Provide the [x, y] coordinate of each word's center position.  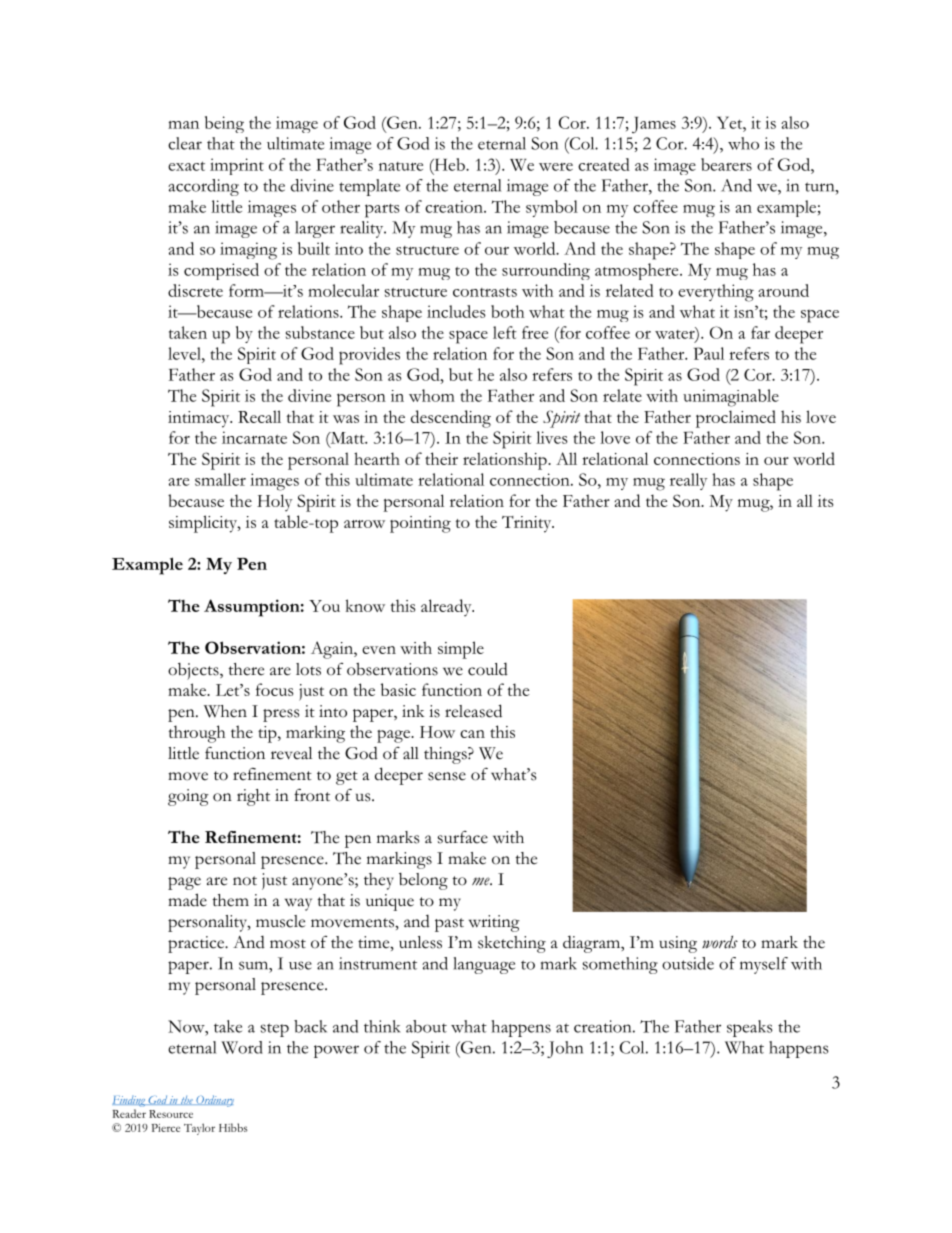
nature [401, 166]
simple [461, 650]
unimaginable [731, 398]
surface [463, 837]
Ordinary [214, 1101]
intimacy [200, 419]
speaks [750, 1028]
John [565, 1049]
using [678, 944]
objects [194, 671]
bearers [726, 164]
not [245, 881]
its [825, 501]
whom [432, 395]
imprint [237, 166]
